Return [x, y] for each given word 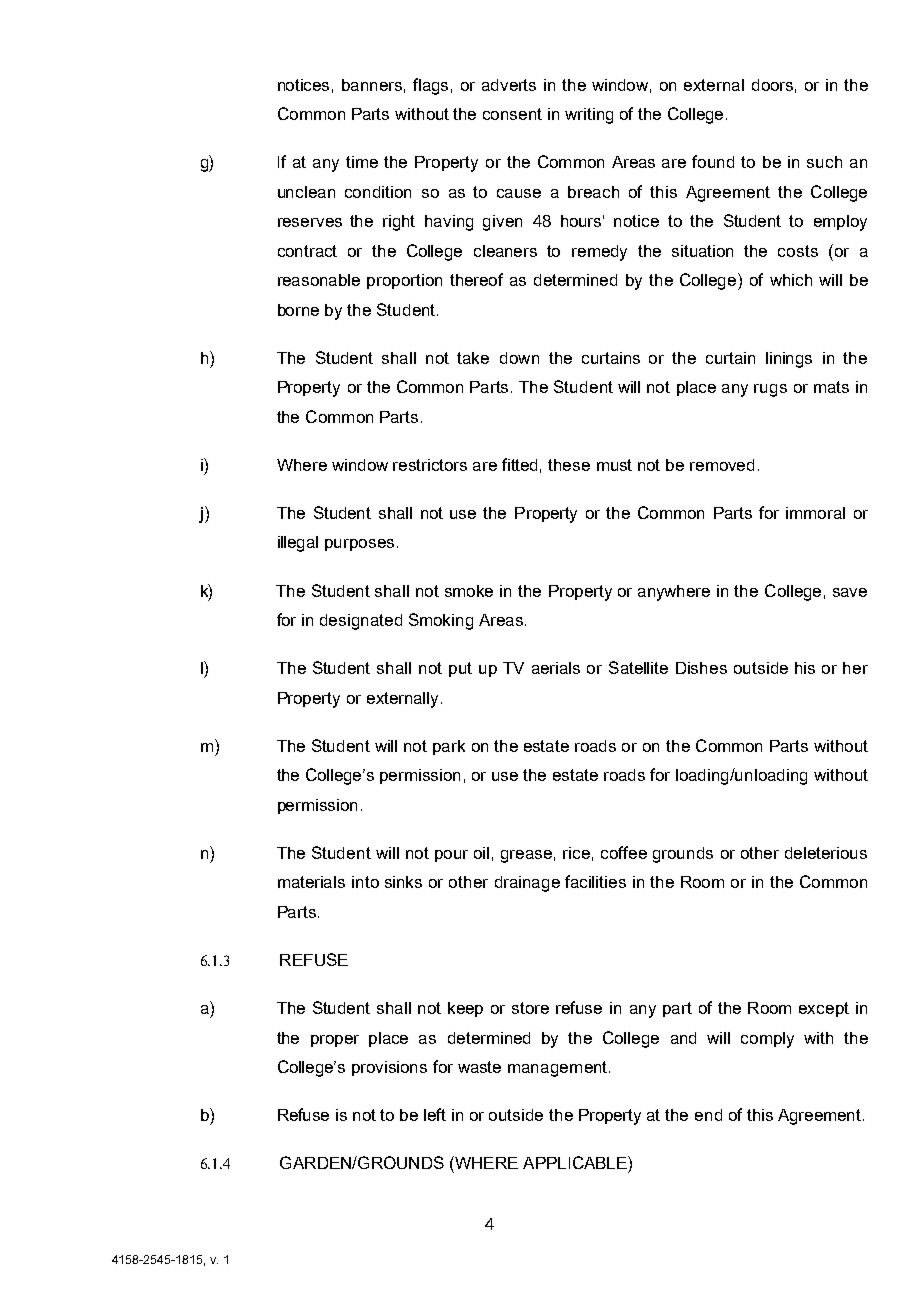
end [708, 1115]
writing [589, 116]
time [362, 162]
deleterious [826, 853]
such [824, 162]
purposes [359, 545]
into [365, 882]
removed [722, 465]
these [569, 465]
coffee [624, 852]
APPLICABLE [576, 1162]
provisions [389, 1068]
